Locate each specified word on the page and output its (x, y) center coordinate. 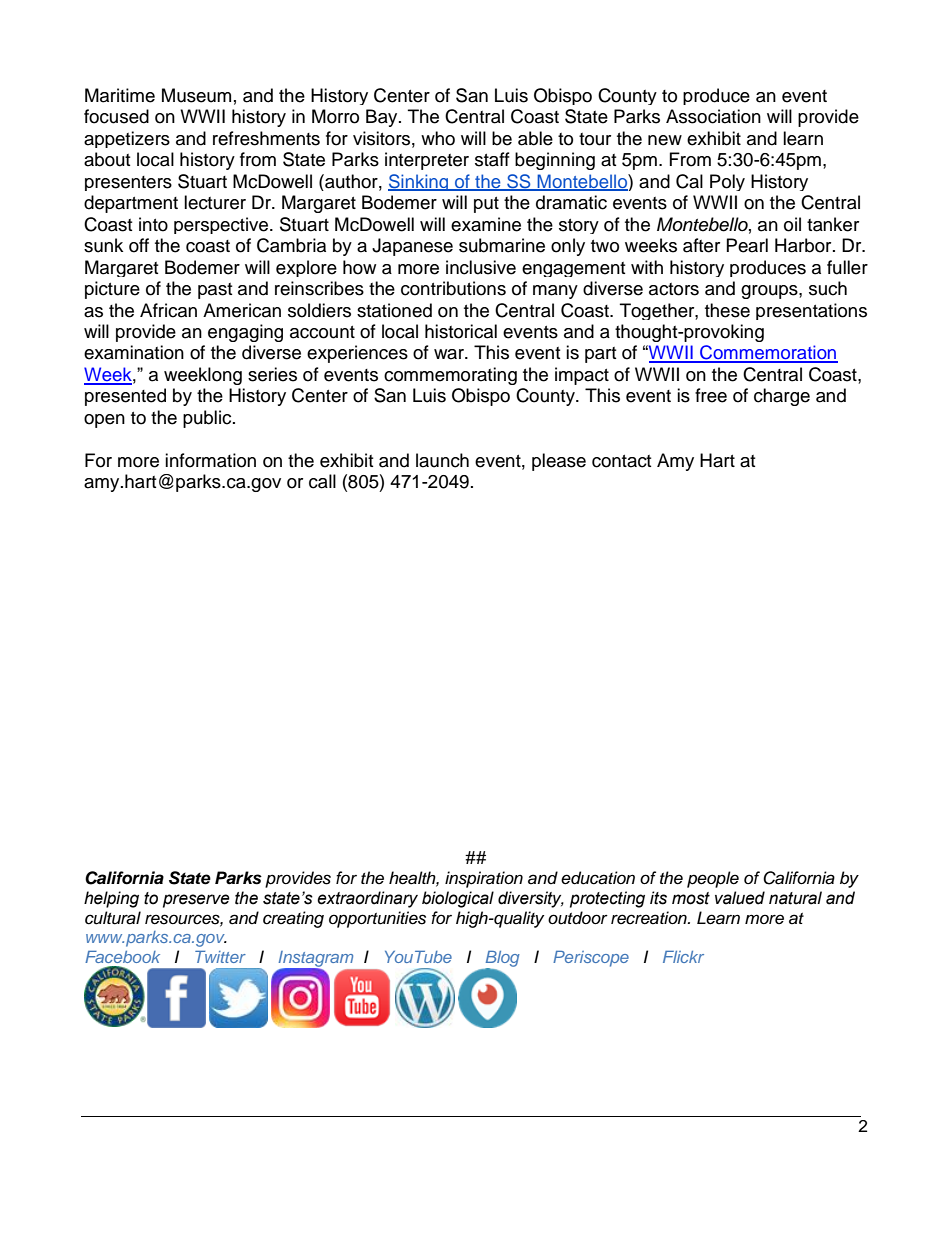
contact (621, 461)
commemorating (450, 376)
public (208, 419)
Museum (196, 95)
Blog (502, 960)
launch (442, 460)
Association (713, 116)
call (322, 481)
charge (782, 397)
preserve (196, 901)
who (438, 138)
